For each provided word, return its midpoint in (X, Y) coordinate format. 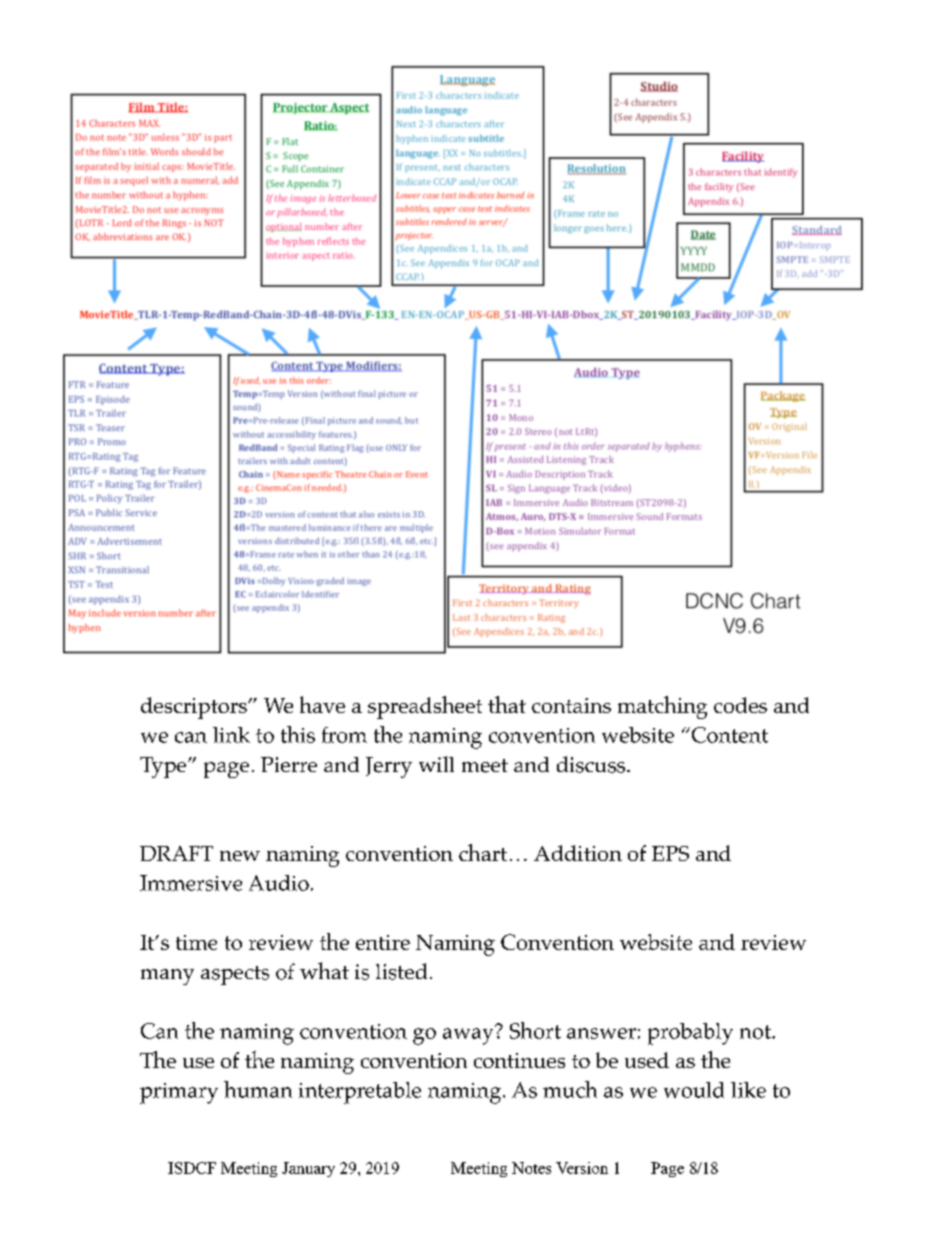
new (240, 856)
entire (383, 942)
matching (662, 707)
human (258, 1089)
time (196, 942)
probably (690, 1034)
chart (483, 852)
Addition (578, 853)
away (469, 1035)
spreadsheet (425, 707)
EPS (670, 853)
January (308, 1169)
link (231, 735)
